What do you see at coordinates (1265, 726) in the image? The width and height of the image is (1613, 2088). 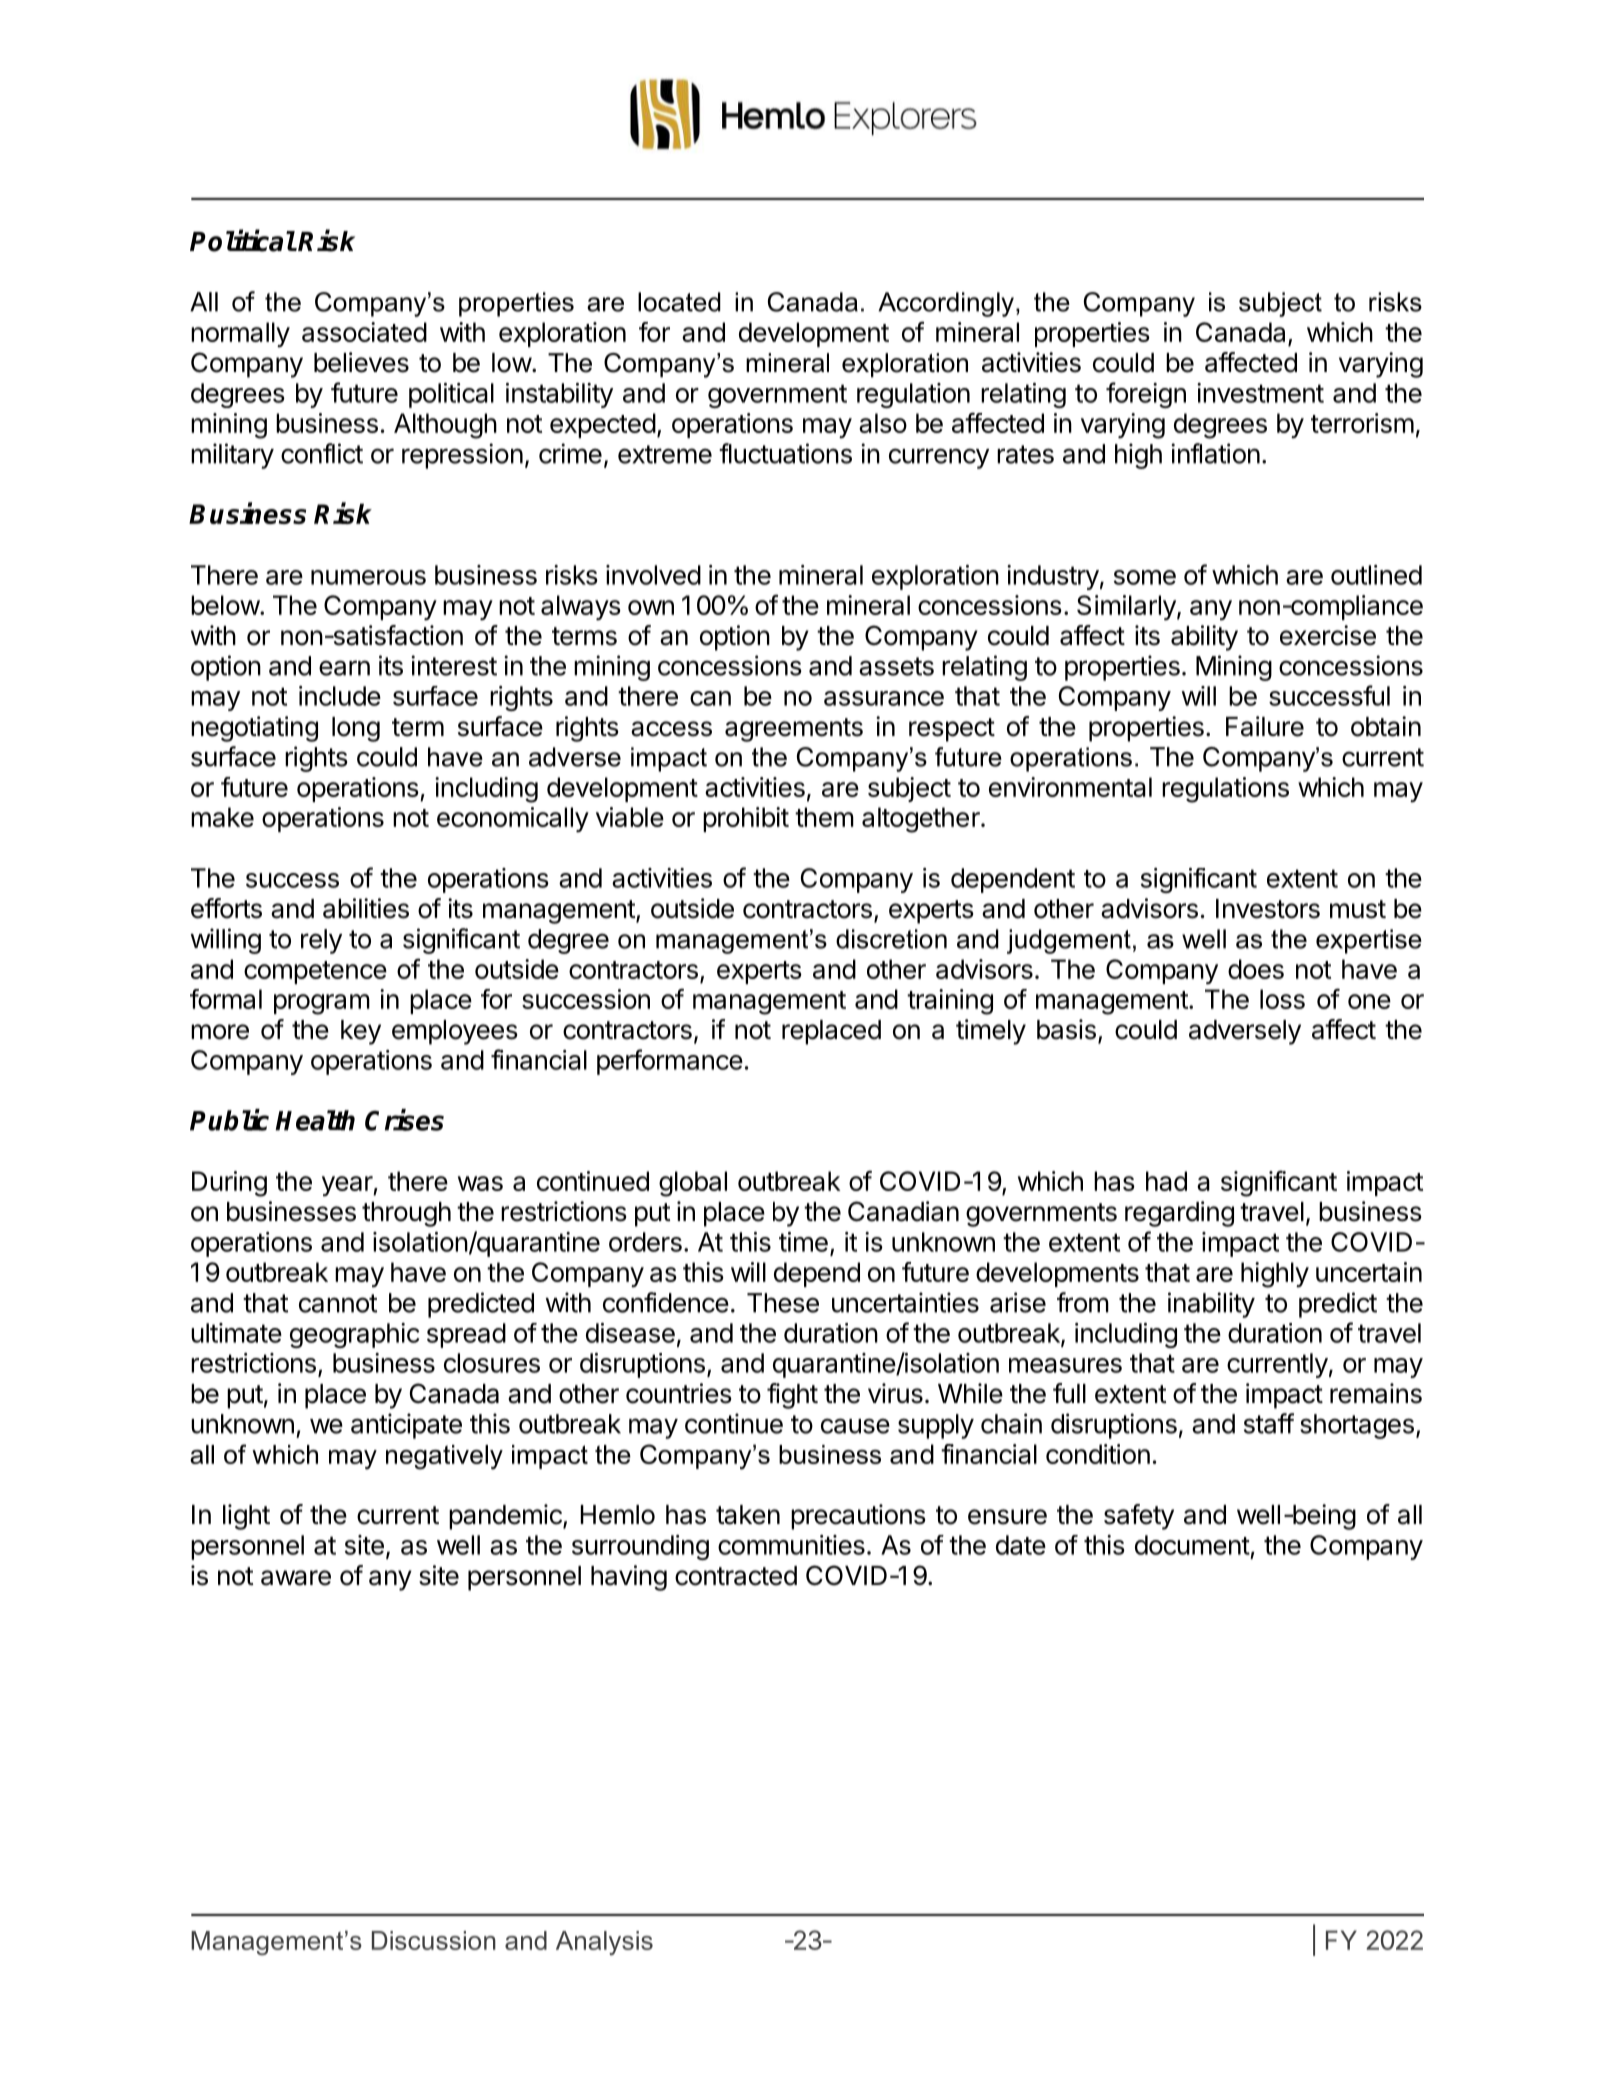 I see `Failure` at bounding box center [1265, 726].
